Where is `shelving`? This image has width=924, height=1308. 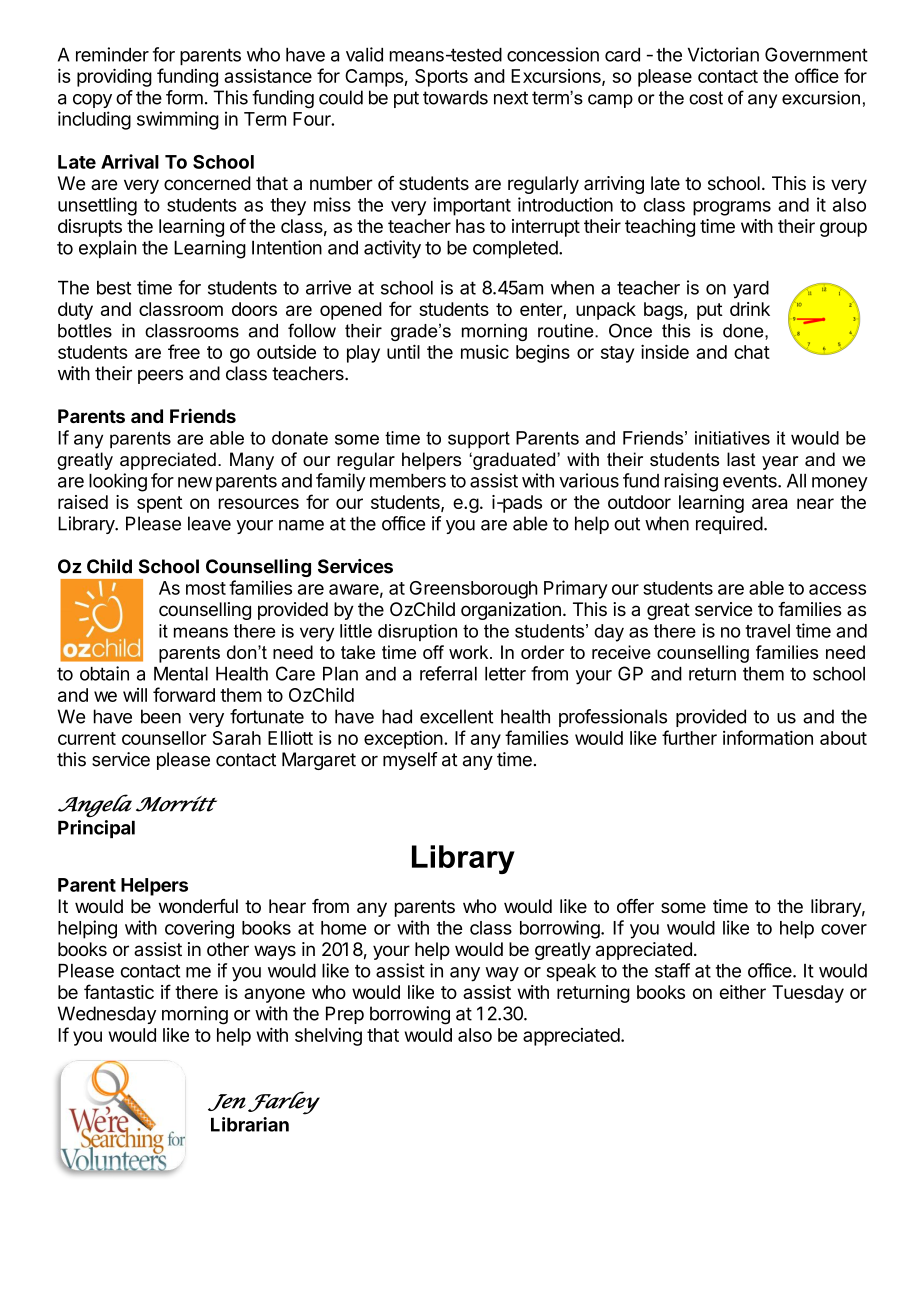
shelving is located at coordinates (328, 1036).
